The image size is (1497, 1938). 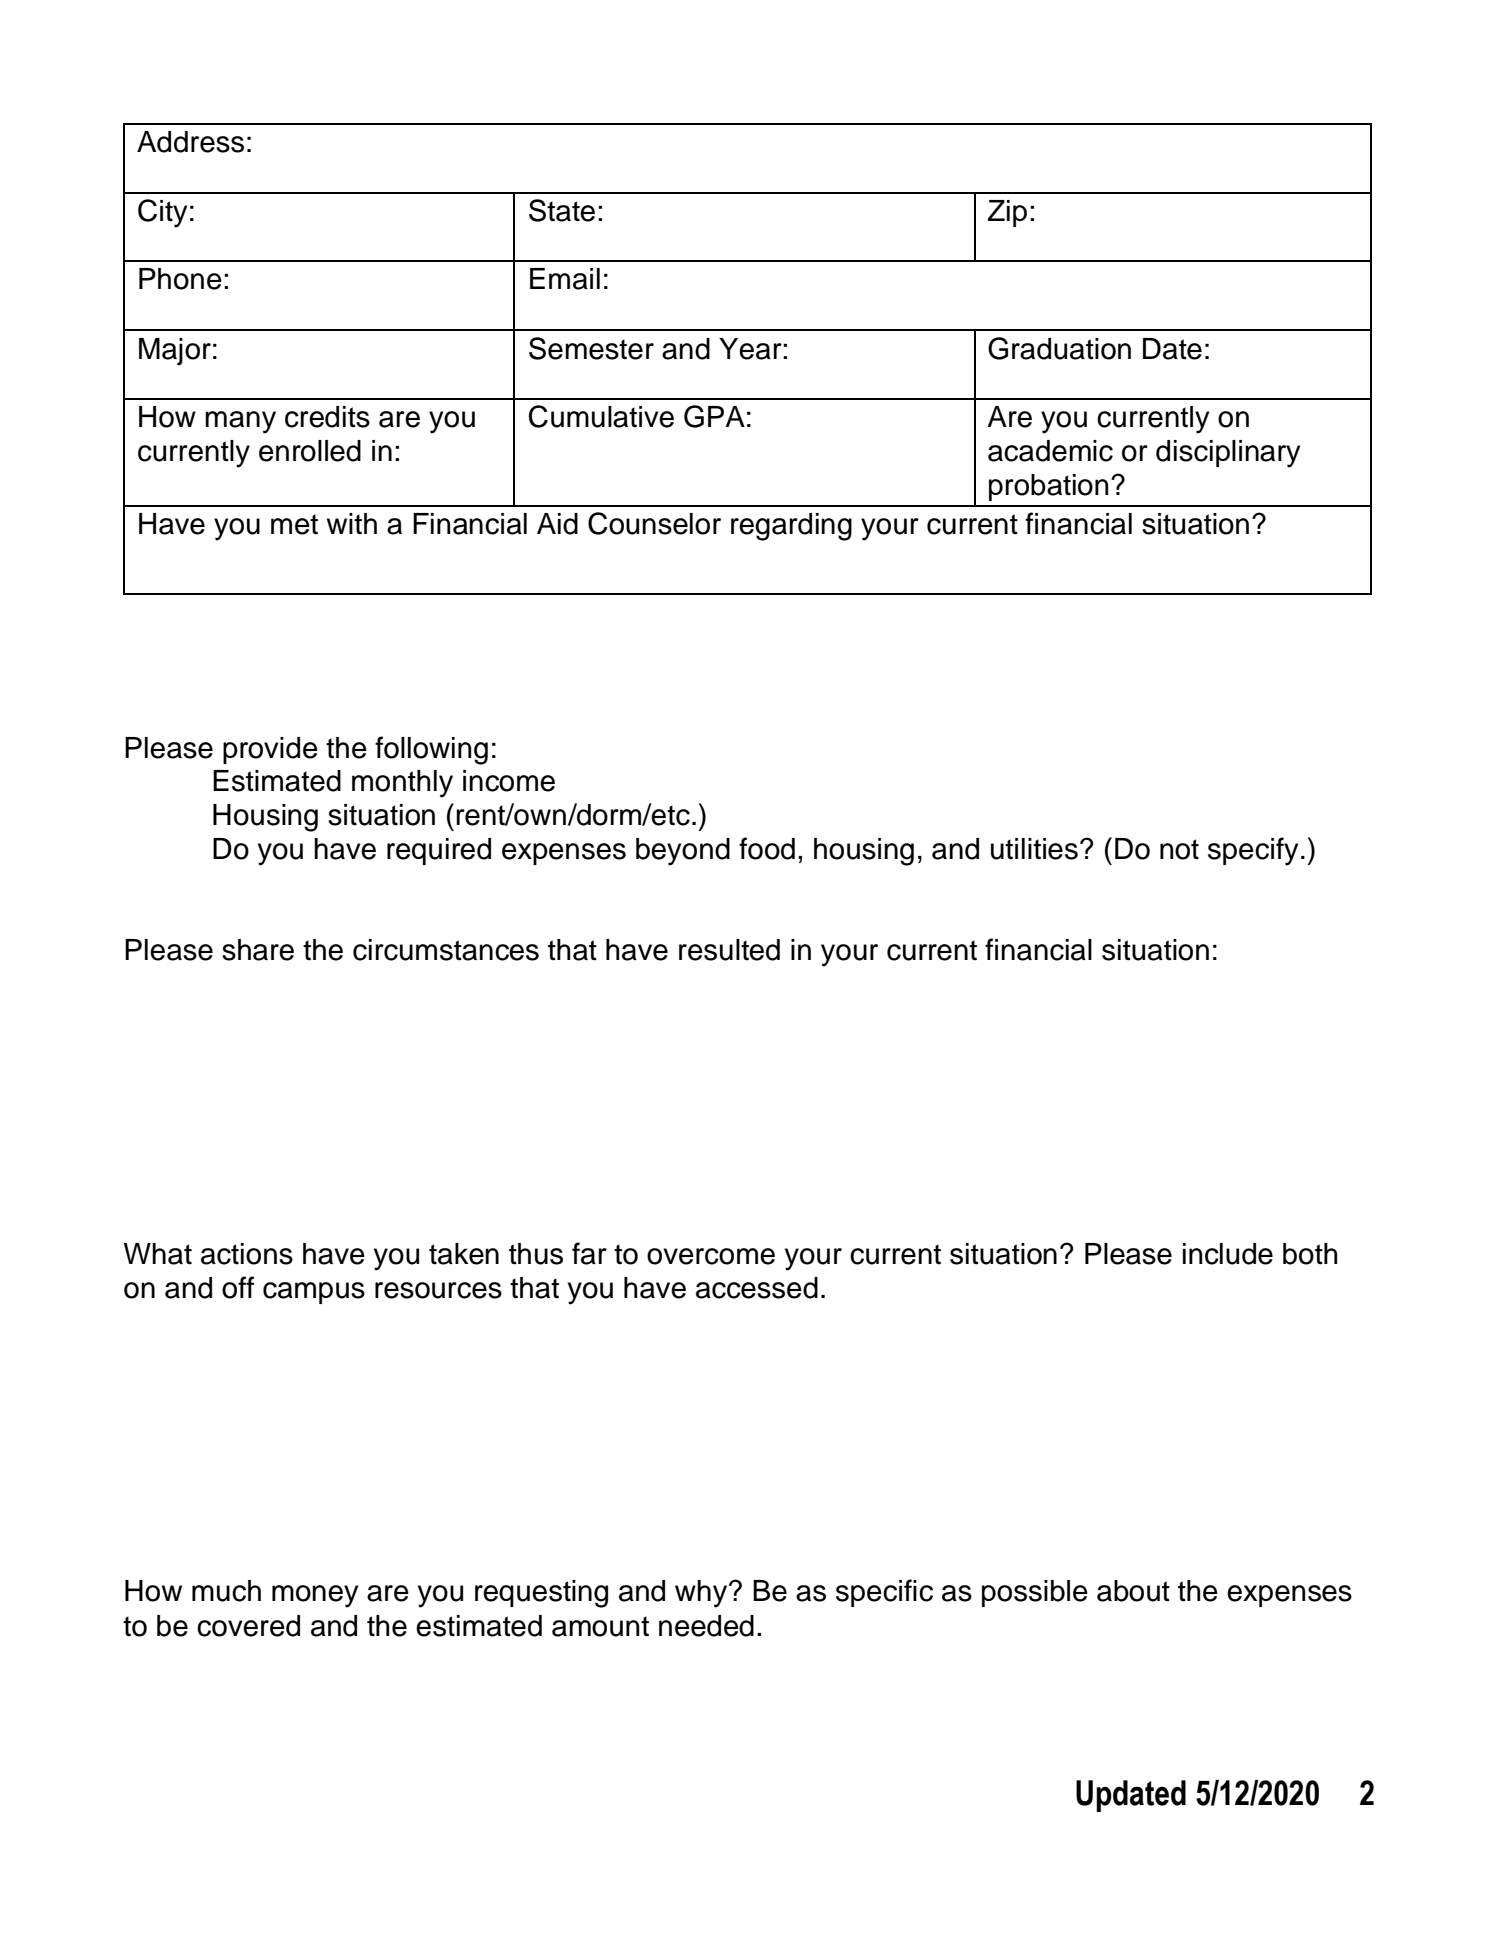 What do you see at coordinates (190, 142) in the page?
I see `Address` at bounding box center [190, 142].
